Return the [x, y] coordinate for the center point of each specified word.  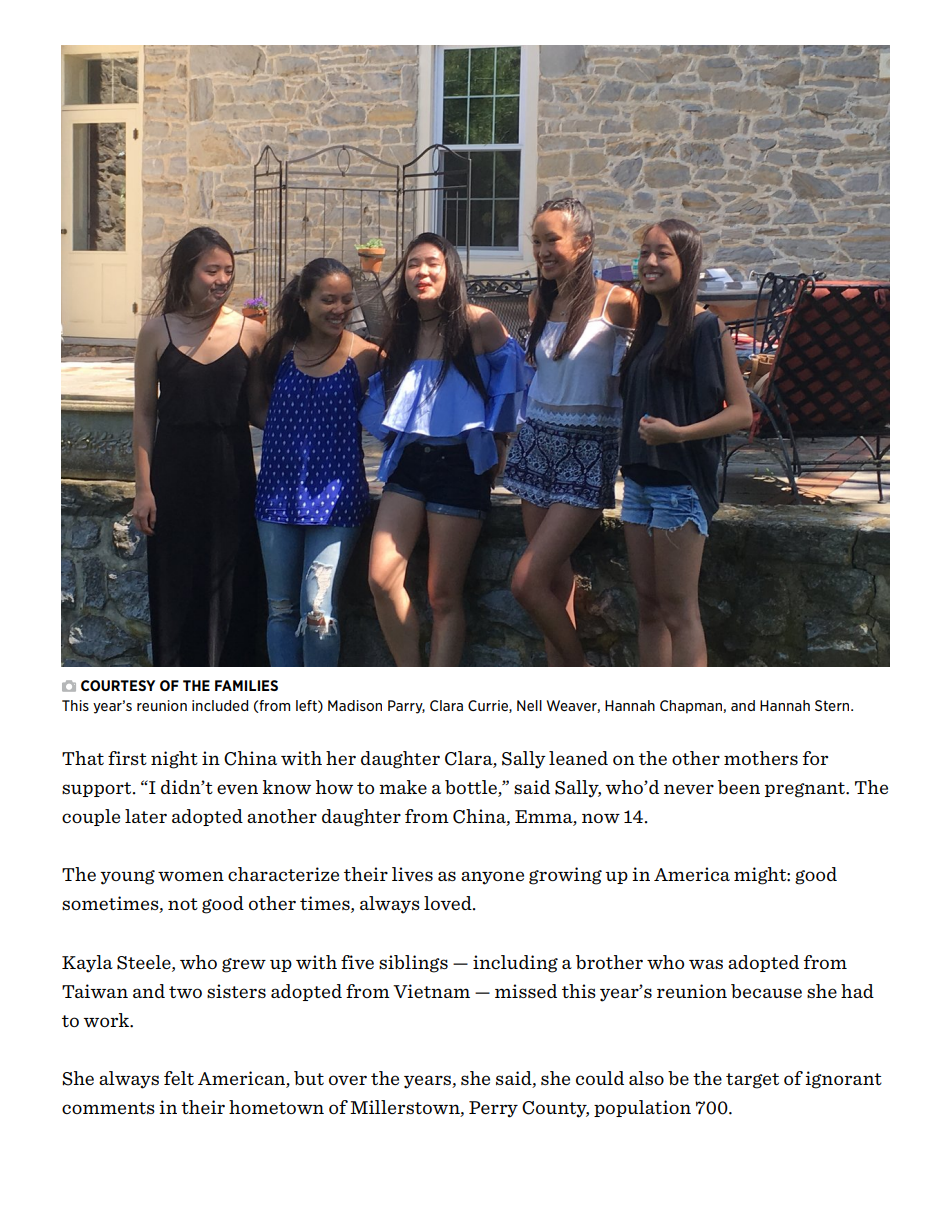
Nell [529, 705]
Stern [833, 705]
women [191, 876]
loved [449, 903]
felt [179, 1078]
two [185, 992]
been [739, 787]
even [237, 789]
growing [565, 876]
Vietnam [431, 991]
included [220, 705]
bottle [472, 788]
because [766, 991]
